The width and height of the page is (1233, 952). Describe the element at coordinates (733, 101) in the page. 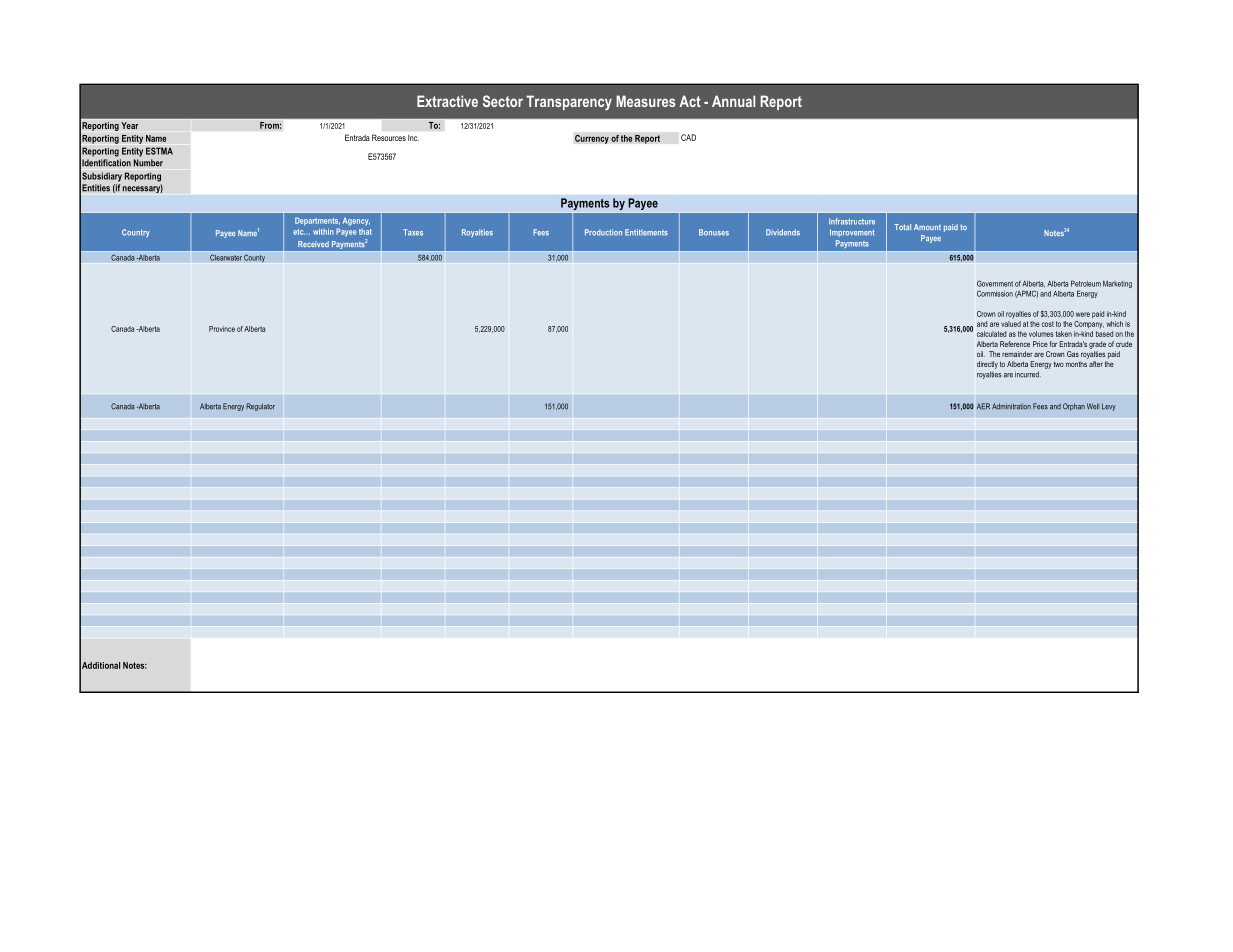

I see `Annual` at that location.
